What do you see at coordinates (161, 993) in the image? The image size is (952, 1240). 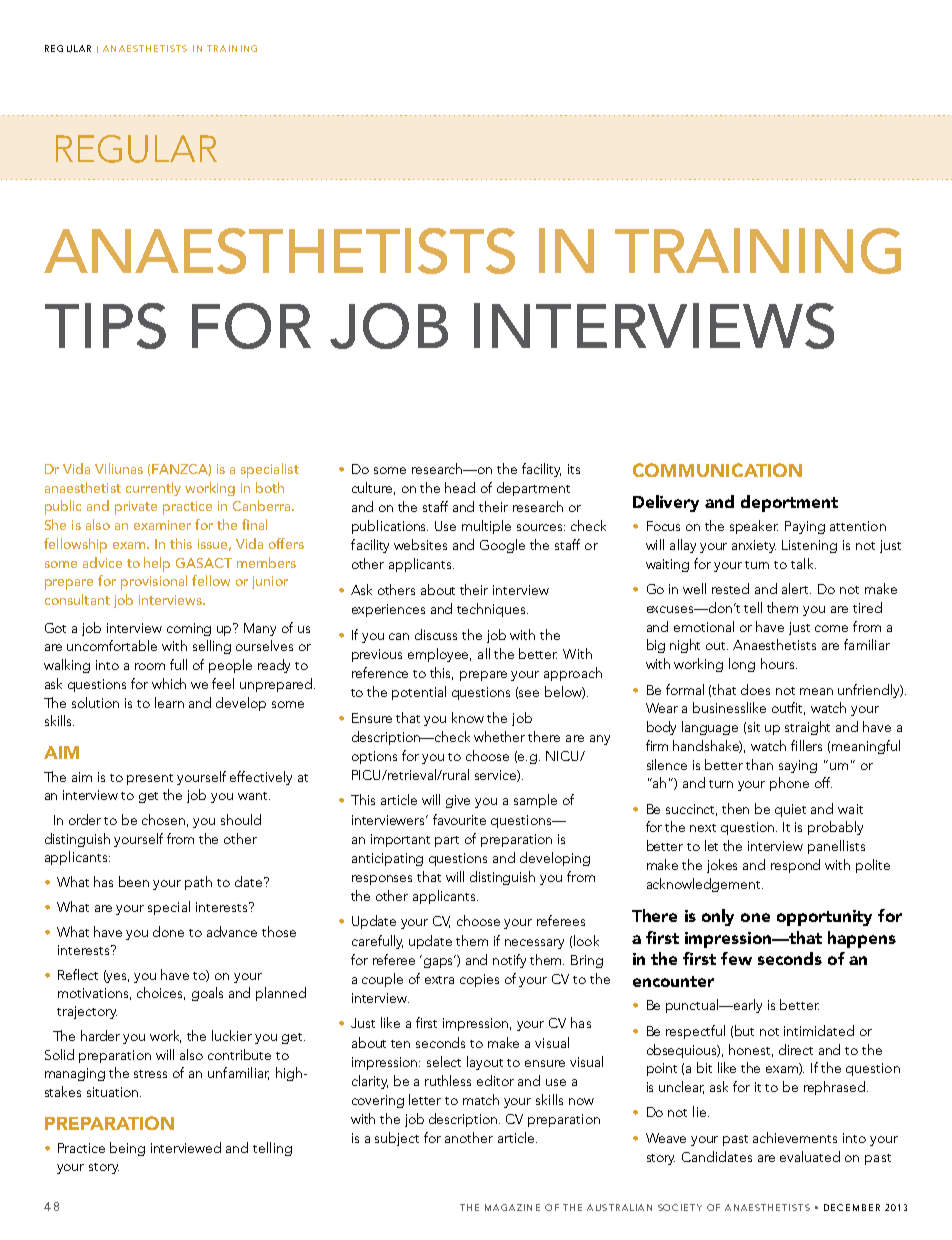 I see `choices` at bounding box center [161, 993].
